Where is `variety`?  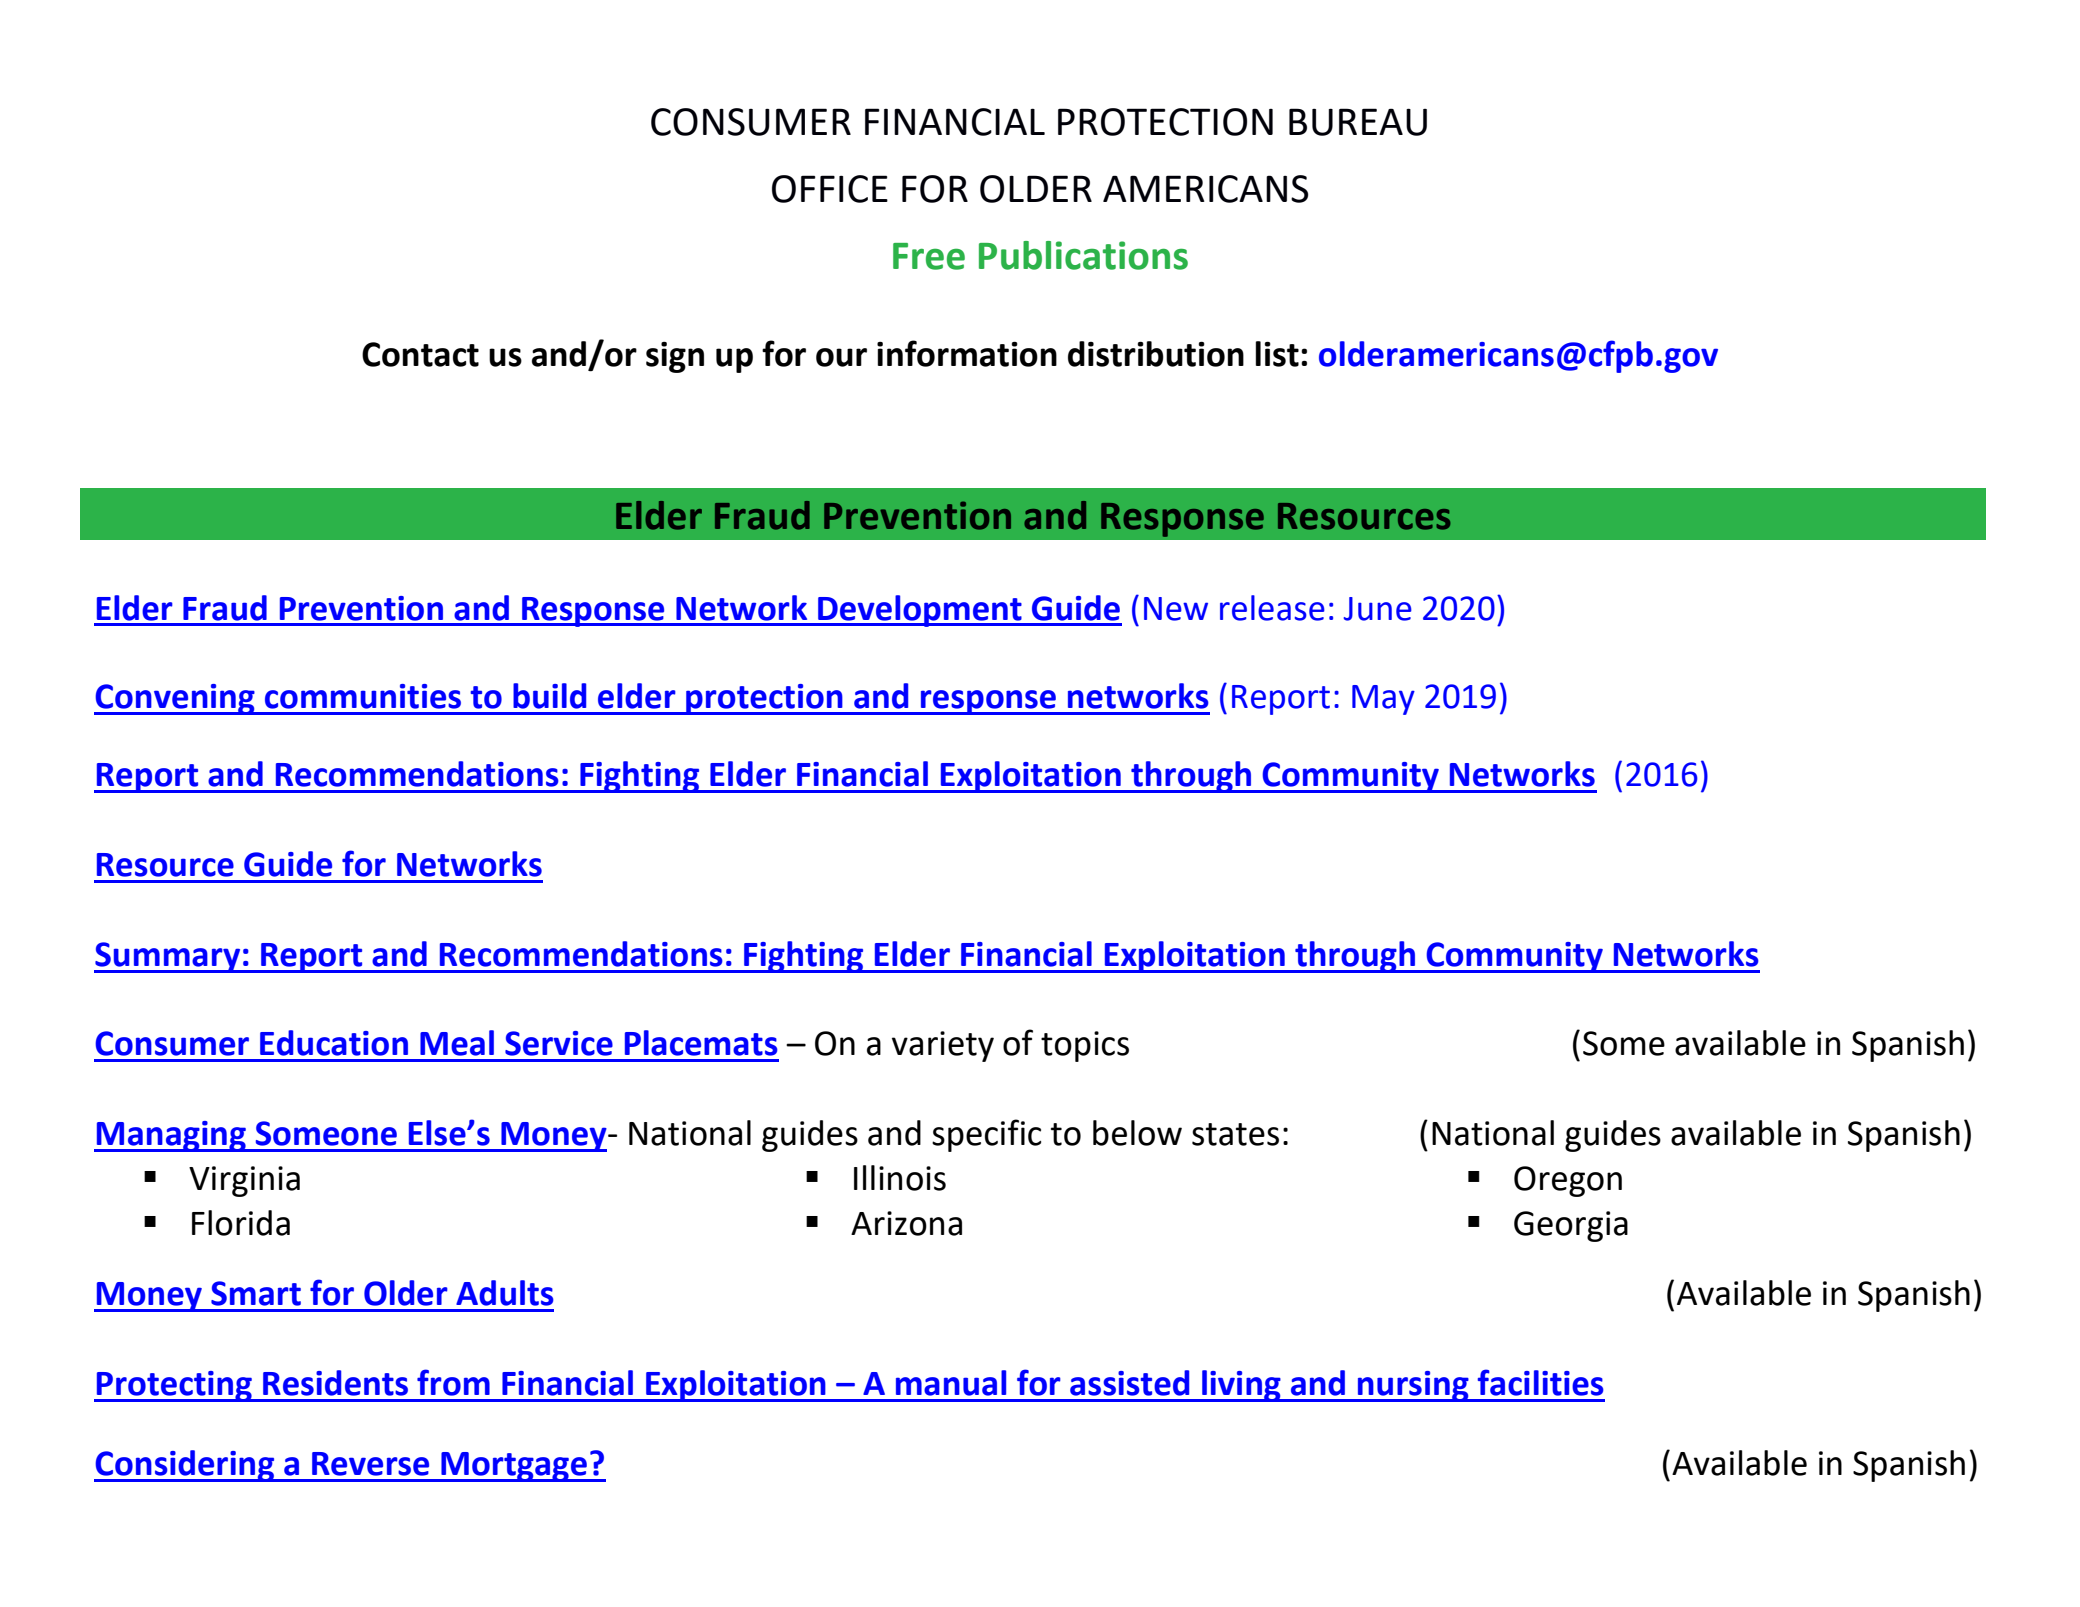
variety is located at coordinates (943, 1046).
